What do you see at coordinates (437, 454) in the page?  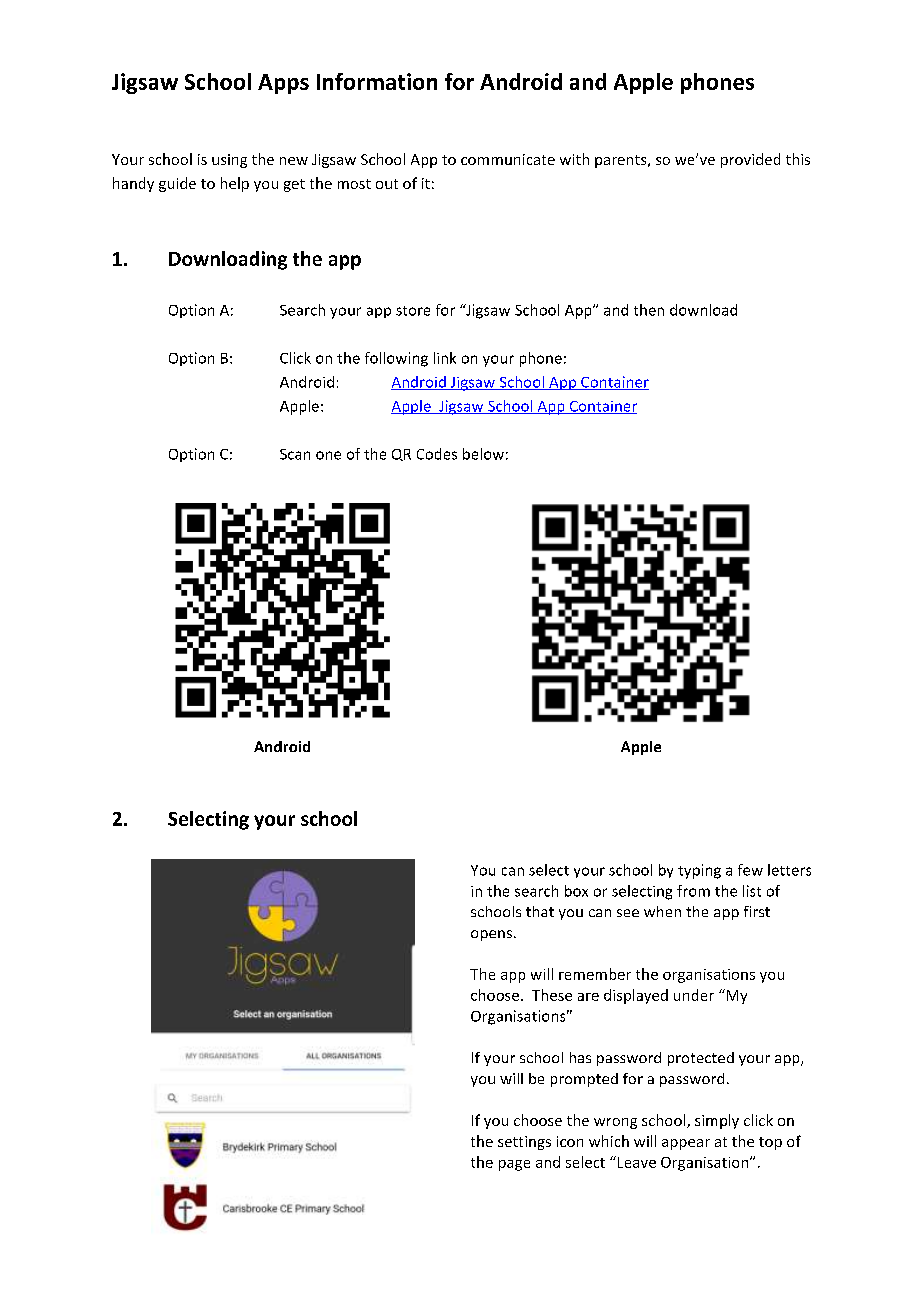 I see `Codes` at bounding box center [437, 454].
